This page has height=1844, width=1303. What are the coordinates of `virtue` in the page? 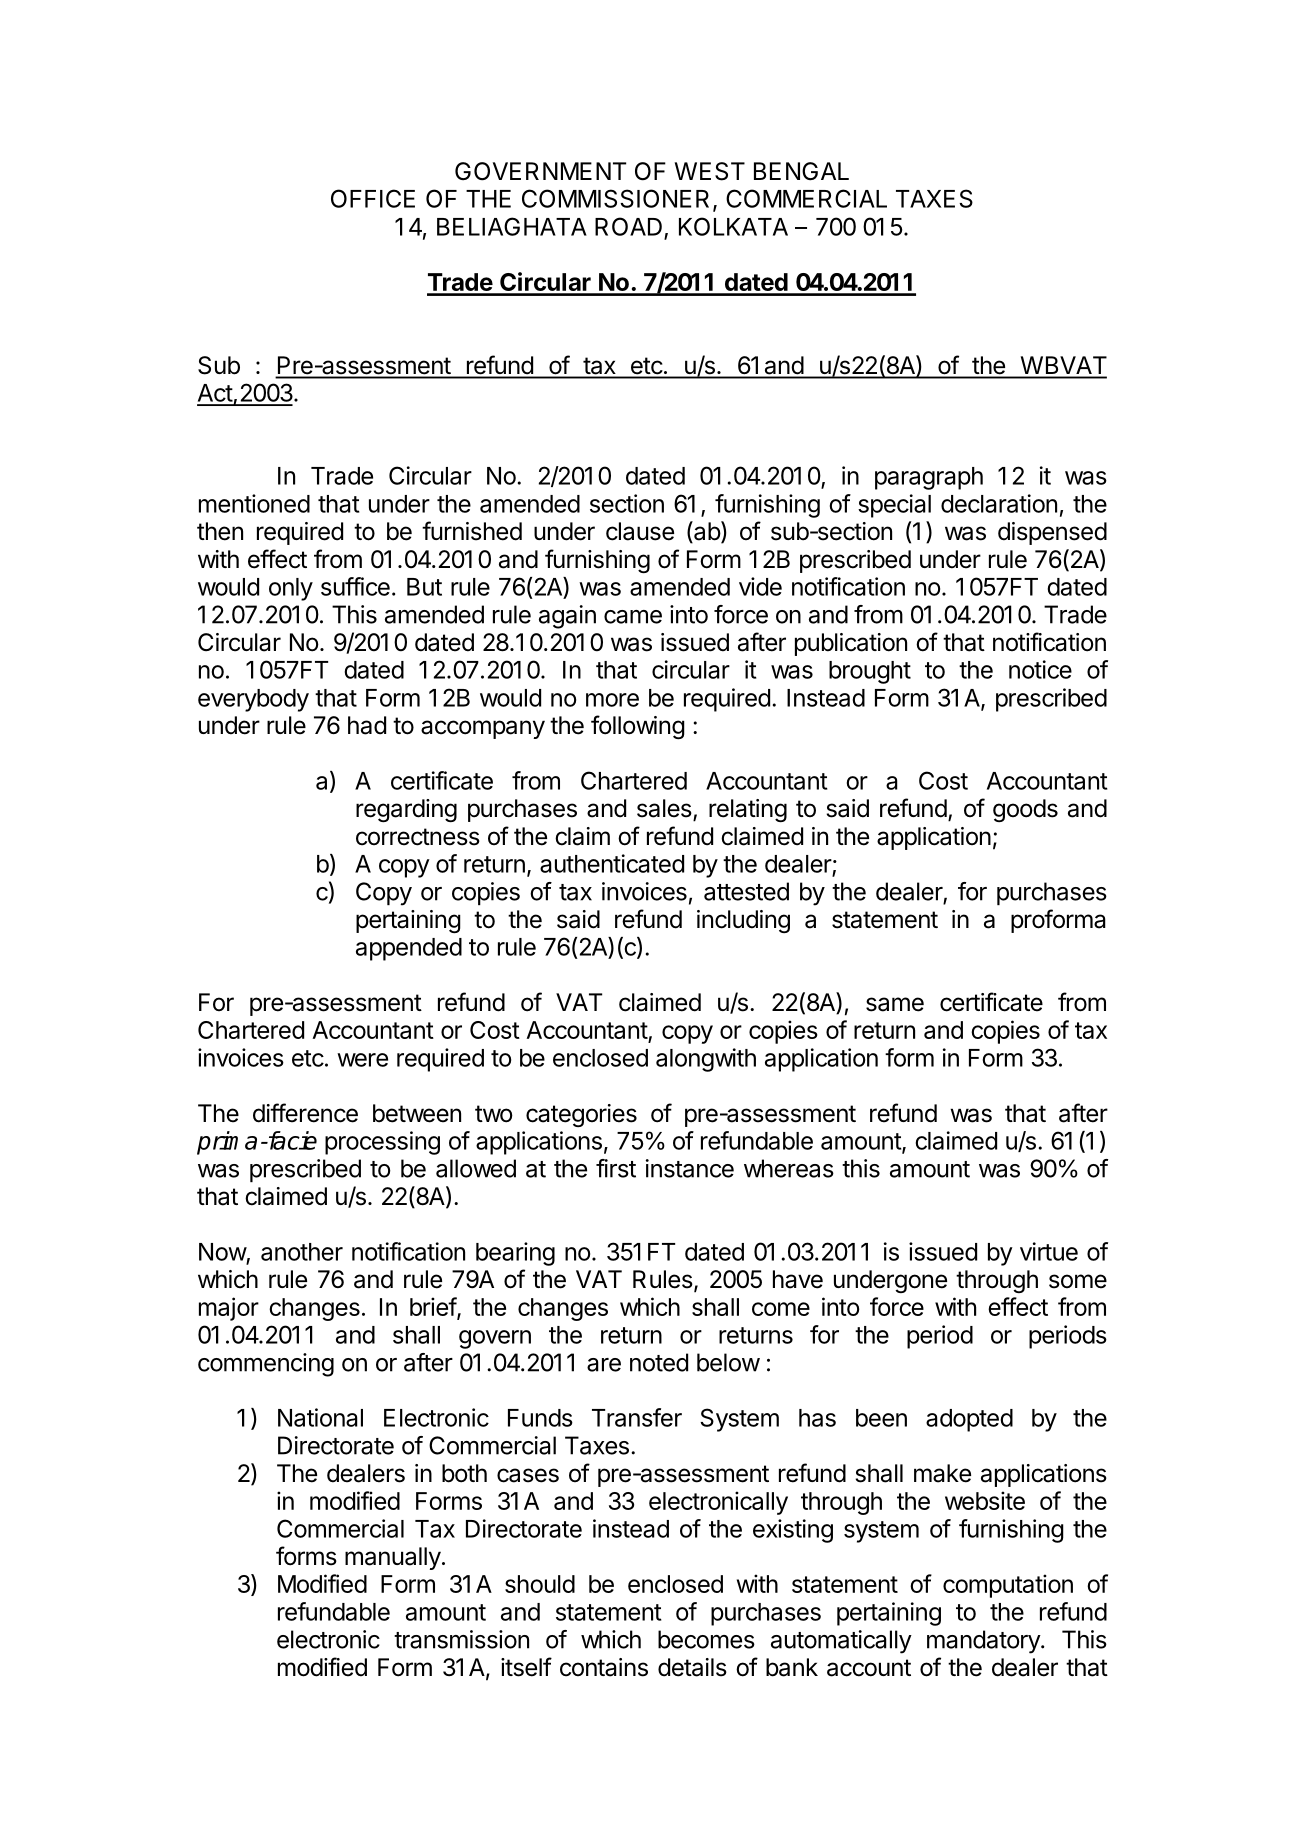 It's located at (1049, 1251).
